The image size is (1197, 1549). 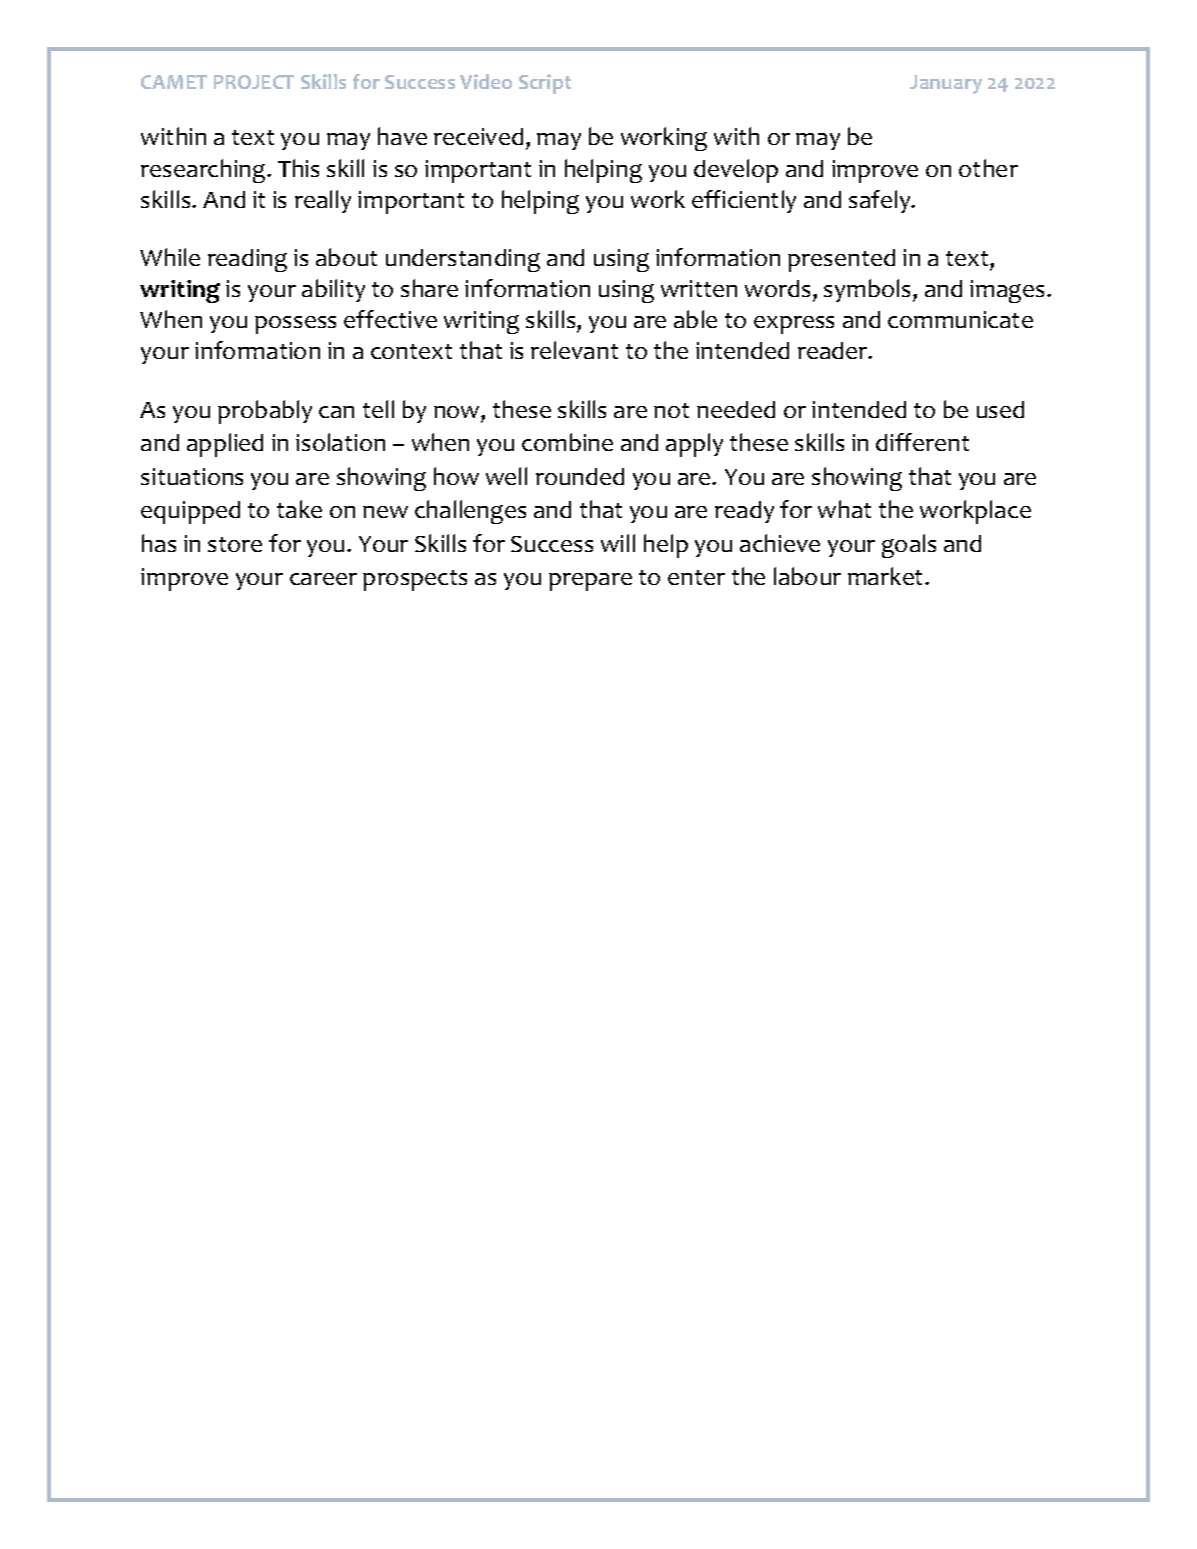 What do you see at coordinates (545, 84) in the page?
I see `Script` at bounding box center [545, 84].
